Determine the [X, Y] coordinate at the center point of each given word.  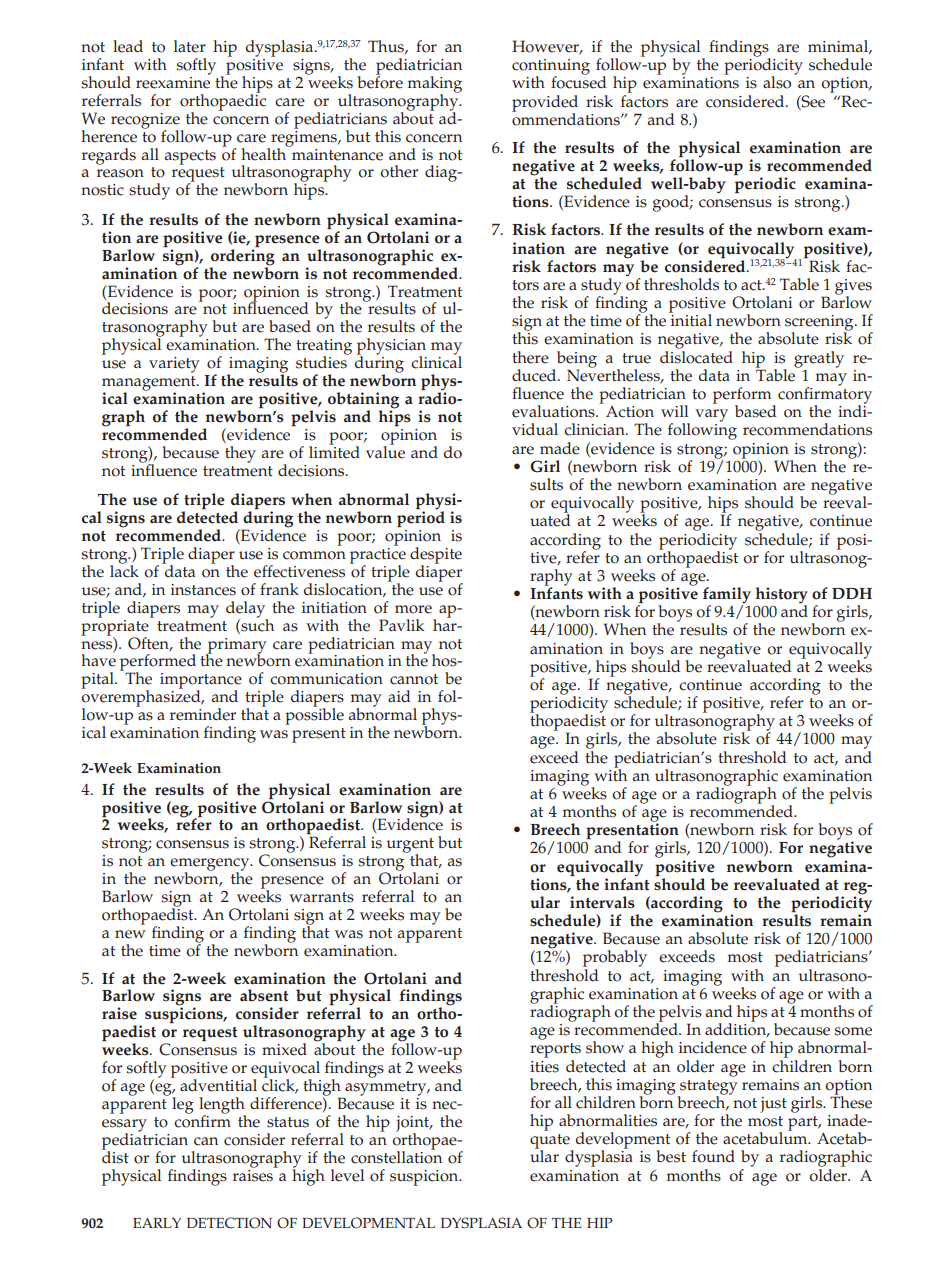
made [560, 448]
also [777, 82]
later [190, 46]
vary [711, 415]
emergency [211, 865]
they [240, 453]
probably [615, 960]
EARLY [157, 1222]
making [435, 85]
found [713, 1156]
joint [414, 1125]
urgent [410, 846]
